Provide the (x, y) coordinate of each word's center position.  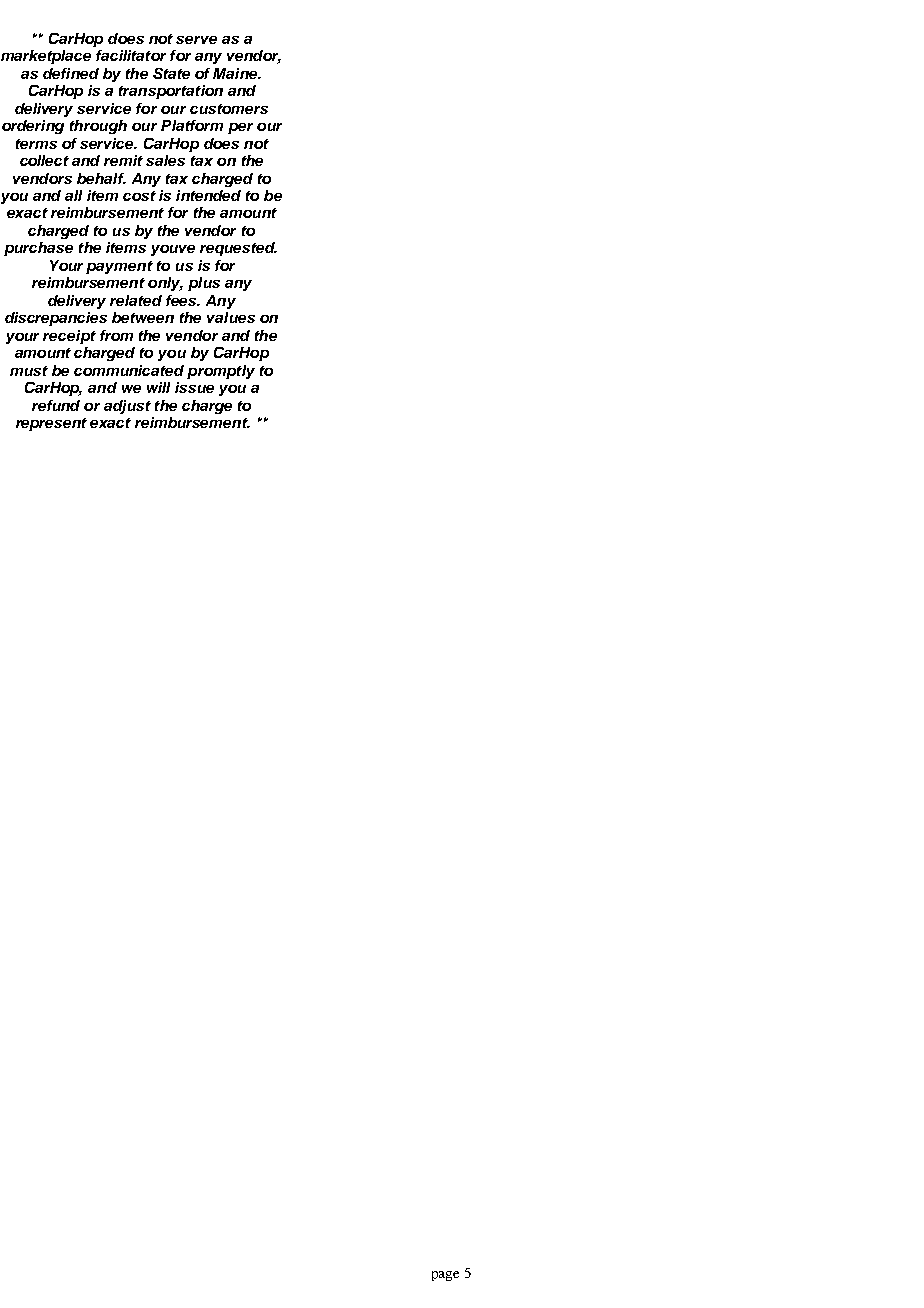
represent (51, 424)
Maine (236, 73)
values (231, 317)
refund (56, 405)
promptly (221, 372)
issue (194, 387)
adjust (127, 407)
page (445, 1276)
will (158, 387)
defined (71, 73)
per (240, 128)
